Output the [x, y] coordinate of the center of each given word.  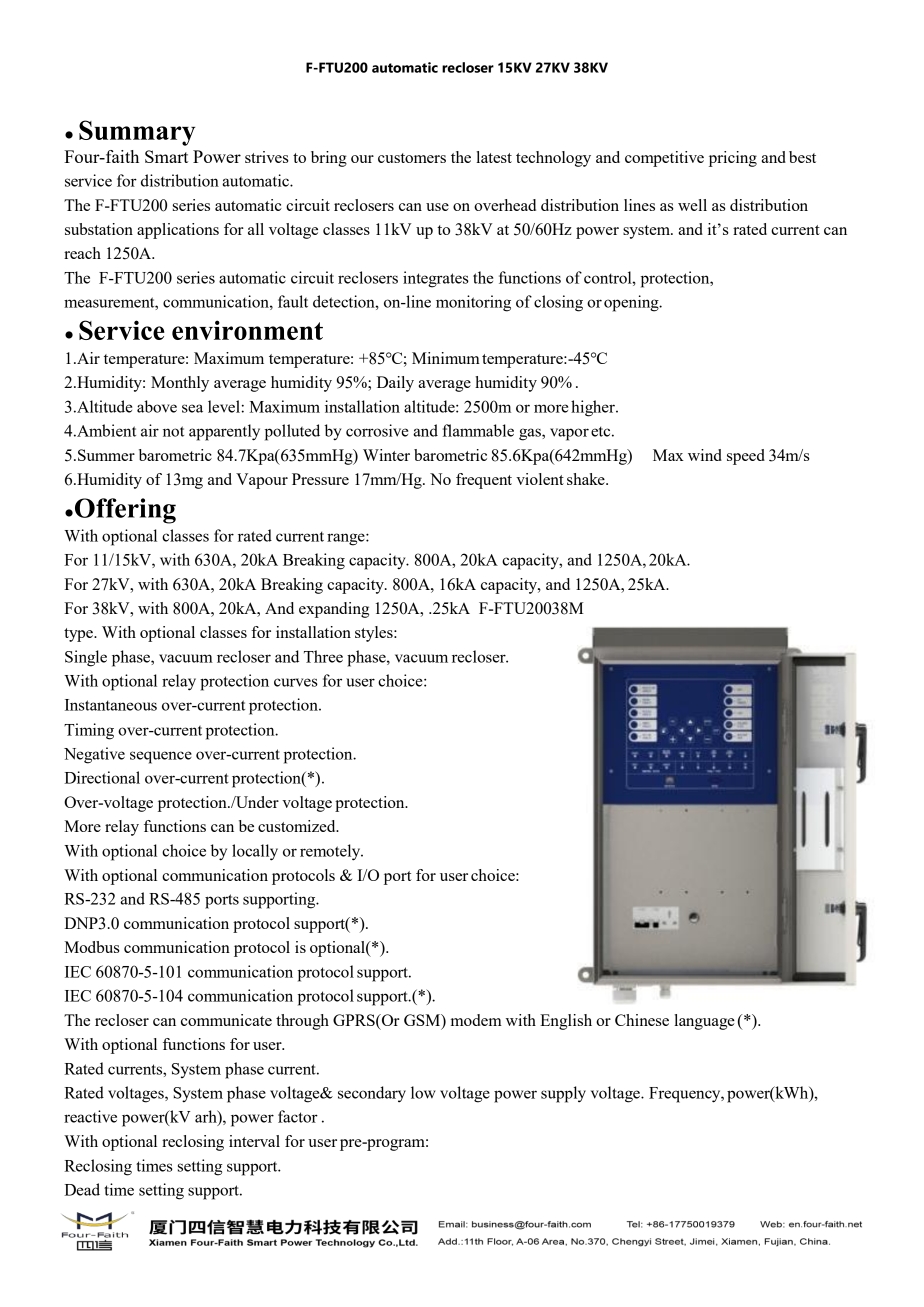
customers [412, 158]
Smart [166, 156]
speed [746, 457]
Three [323, 656]
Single [86, 658]
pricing [733, 159]
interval [254, 1141]
